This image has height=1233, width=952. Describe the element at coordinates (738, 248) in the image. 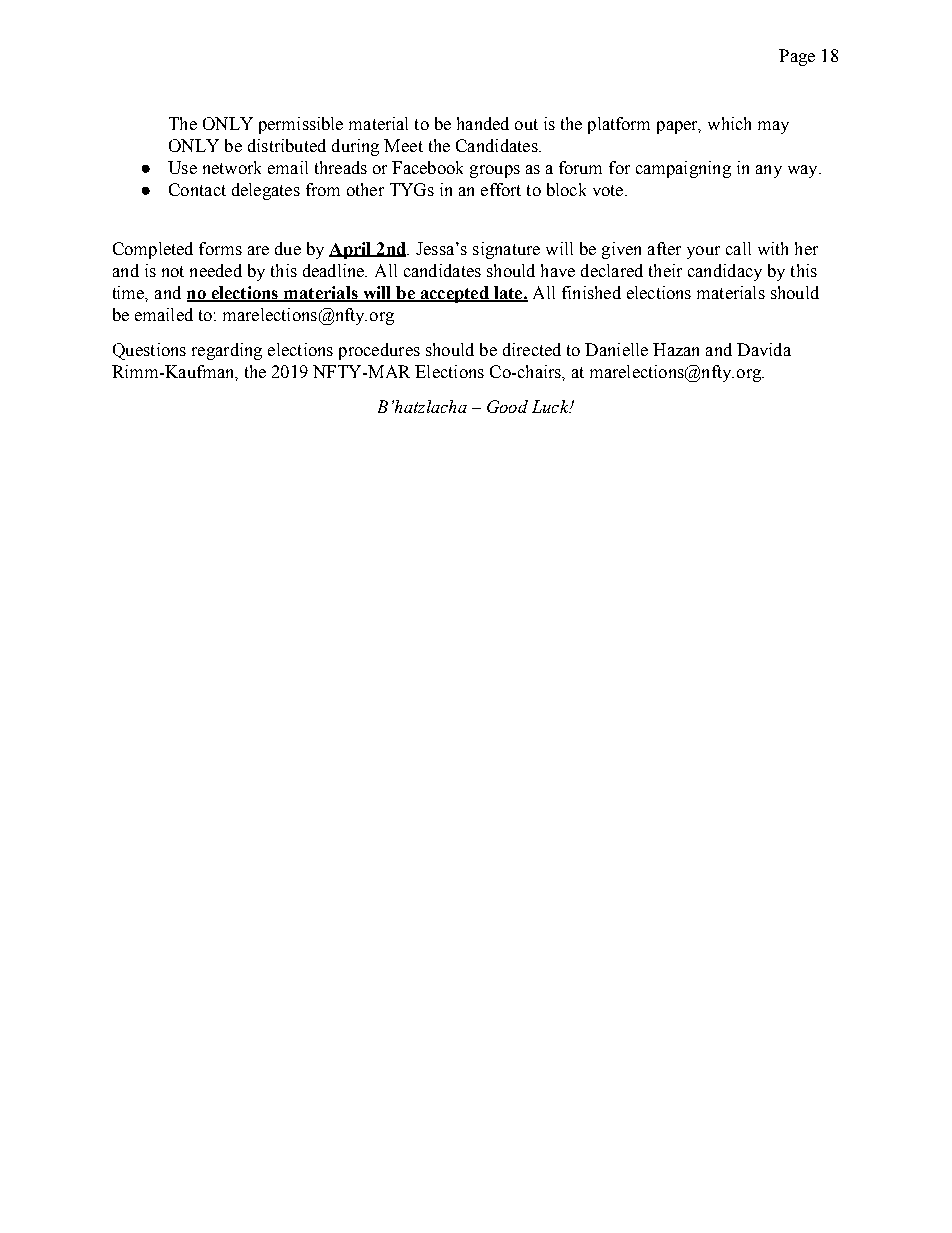

I see `call` at that location.
